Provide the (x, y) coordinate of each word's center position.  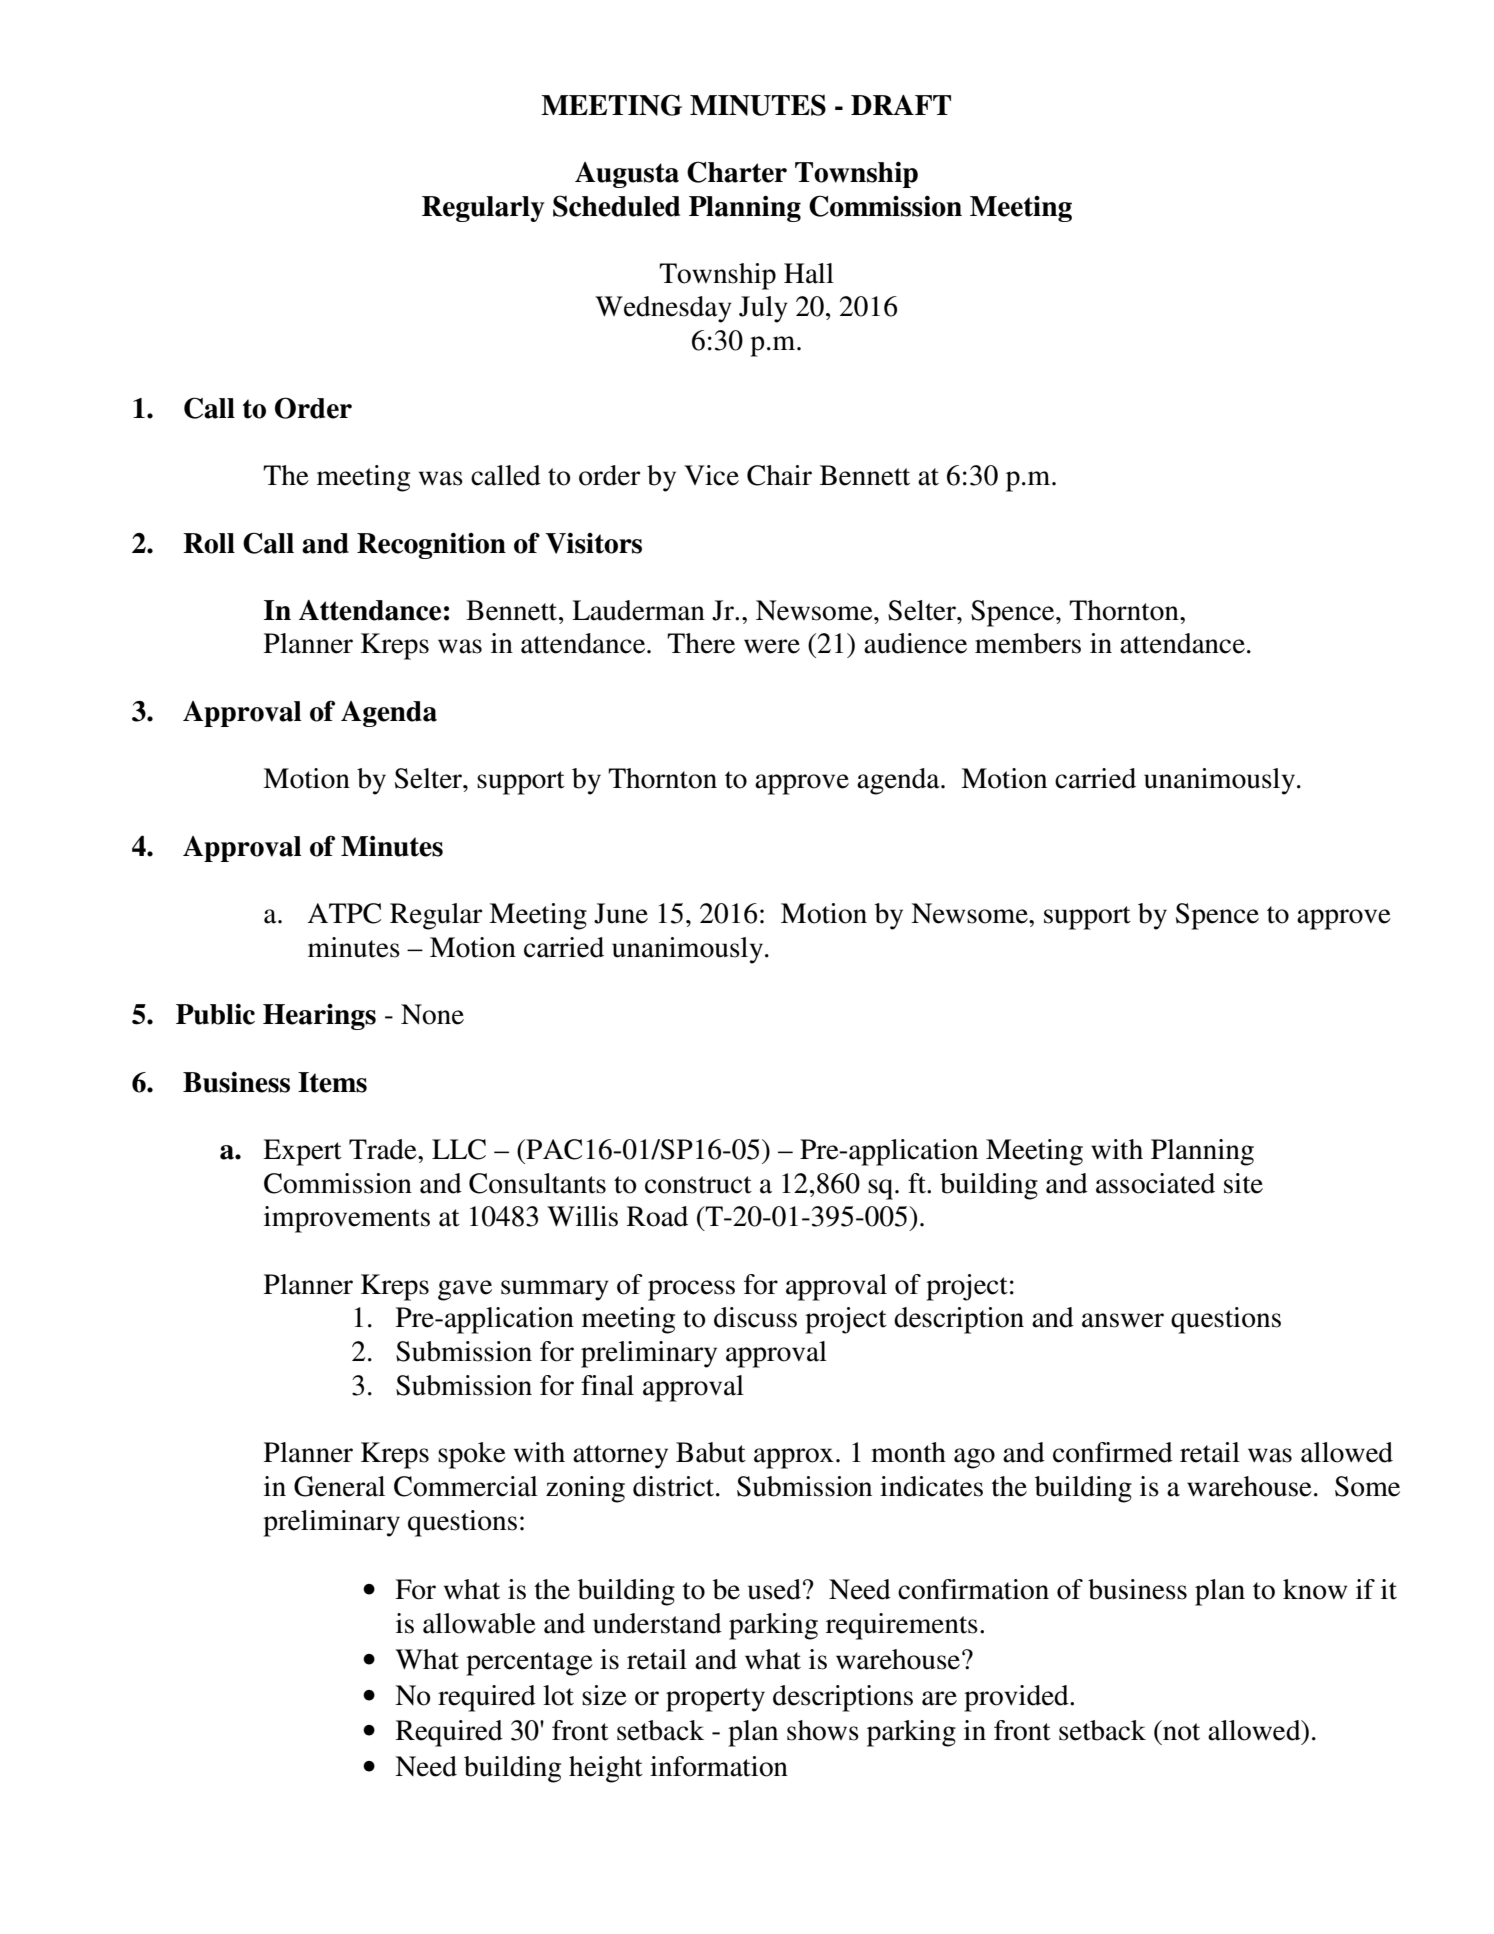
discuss (755, 1317)
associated (1155, 1183)
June (621, 913)
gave (465, 1290)
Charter (737, 172)
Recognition (431, 545)
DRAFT (901, 105)
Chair (779, 475)
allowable (479, 1623)
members (1028, 643)
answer (1123, 1320)
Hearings (319, 1017)
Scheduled (616, 206)
